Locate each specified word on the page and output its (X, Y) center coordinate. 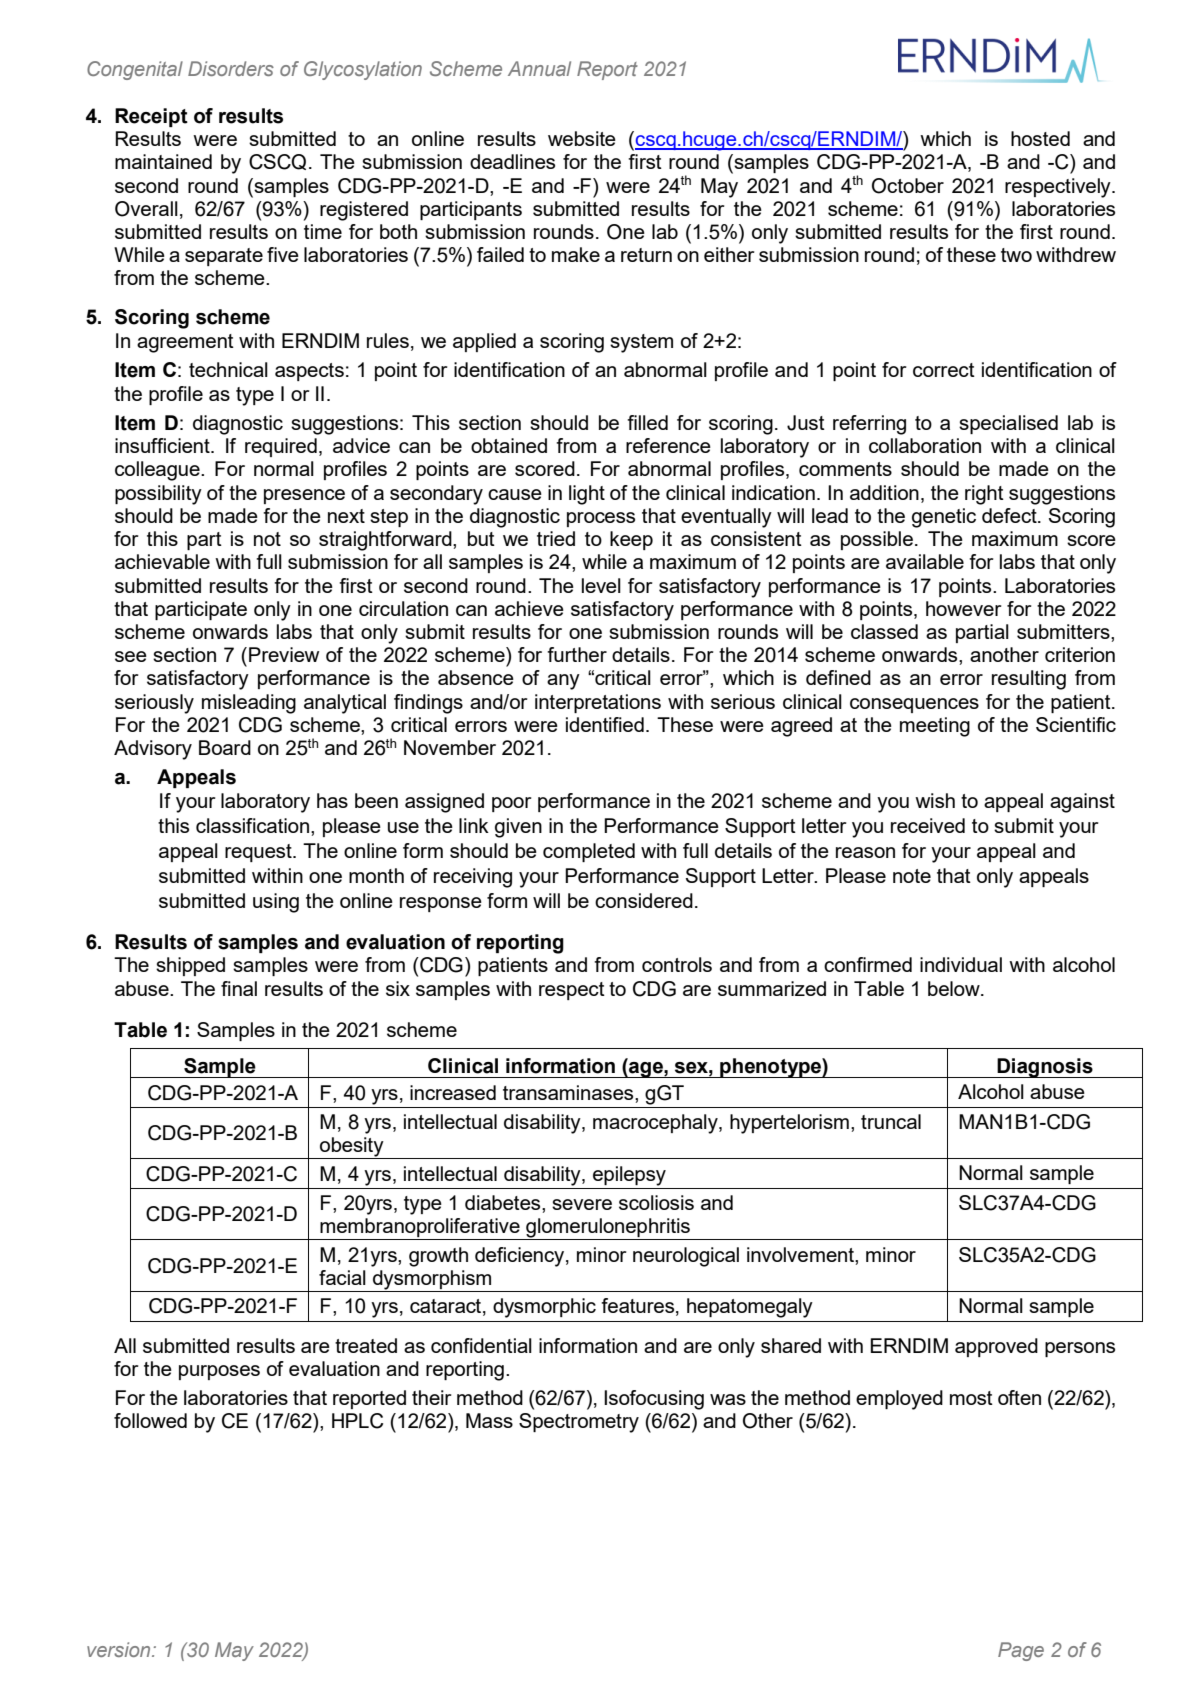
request (259, 853)
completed (589, 852)
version (120, 1649)
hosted (1040, 138)
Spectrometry (579, 1423)
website (582, 138)
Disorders (231, 68)
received (928, 825)
